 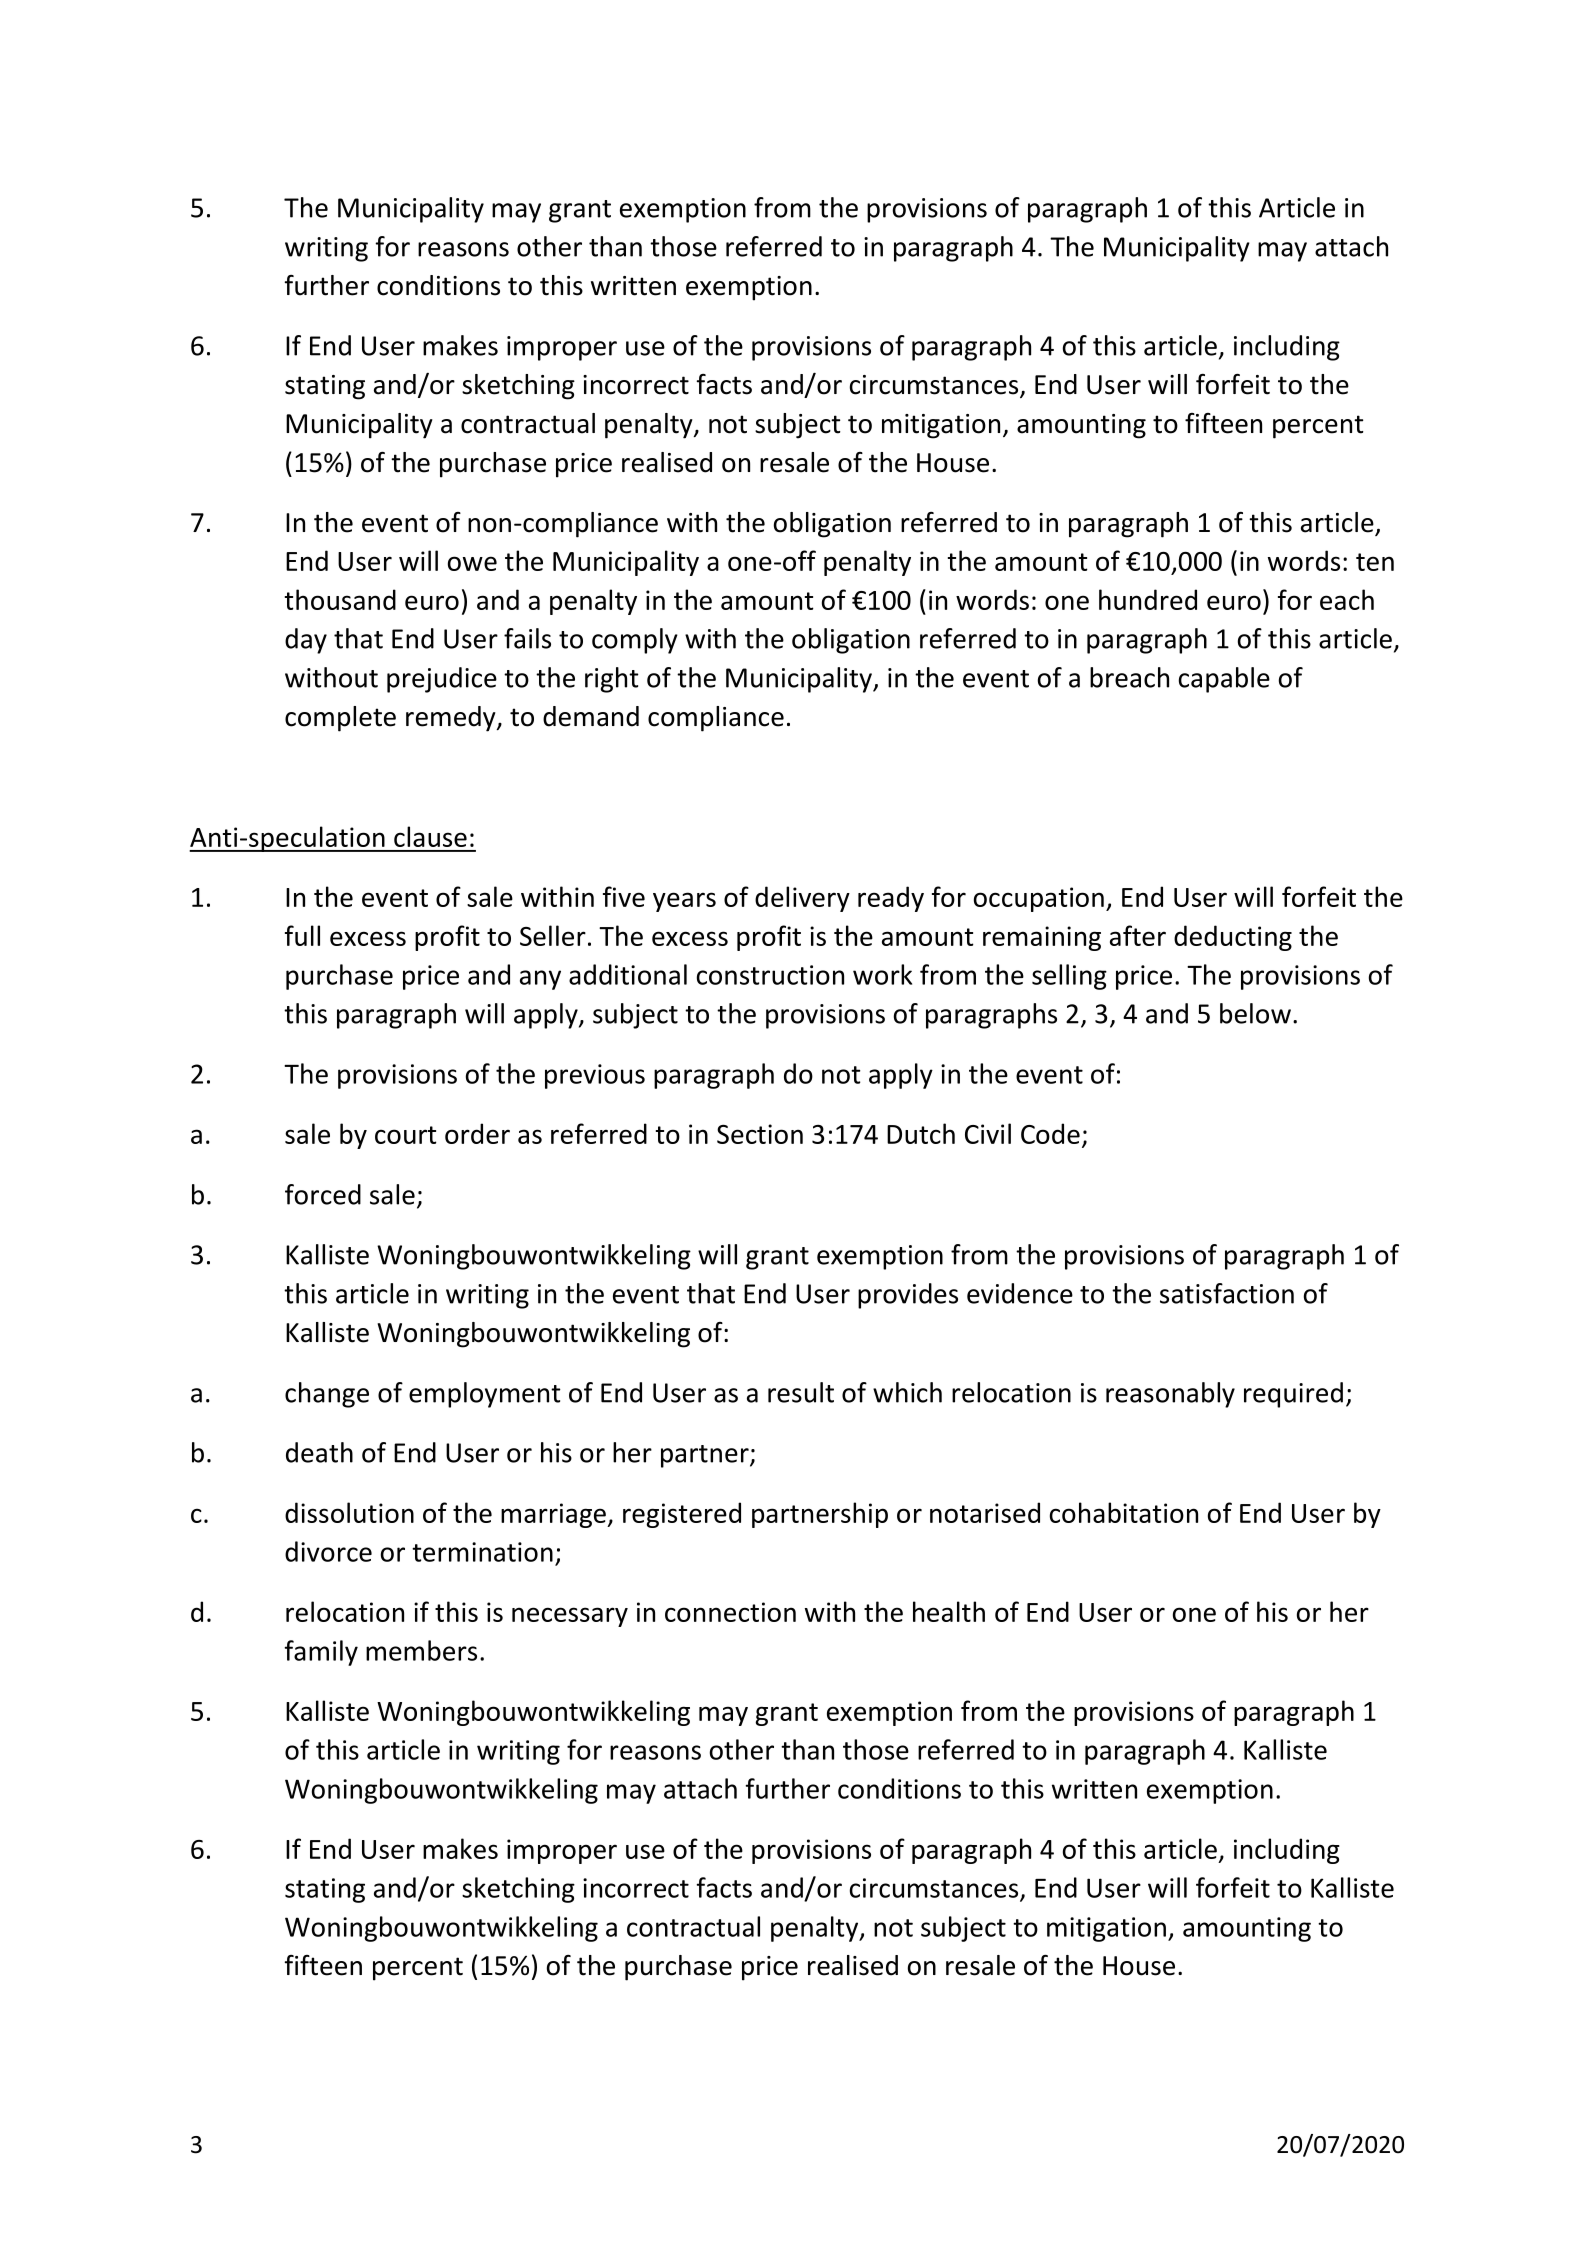 I want to click on members, so click(x=421, y=1650).
